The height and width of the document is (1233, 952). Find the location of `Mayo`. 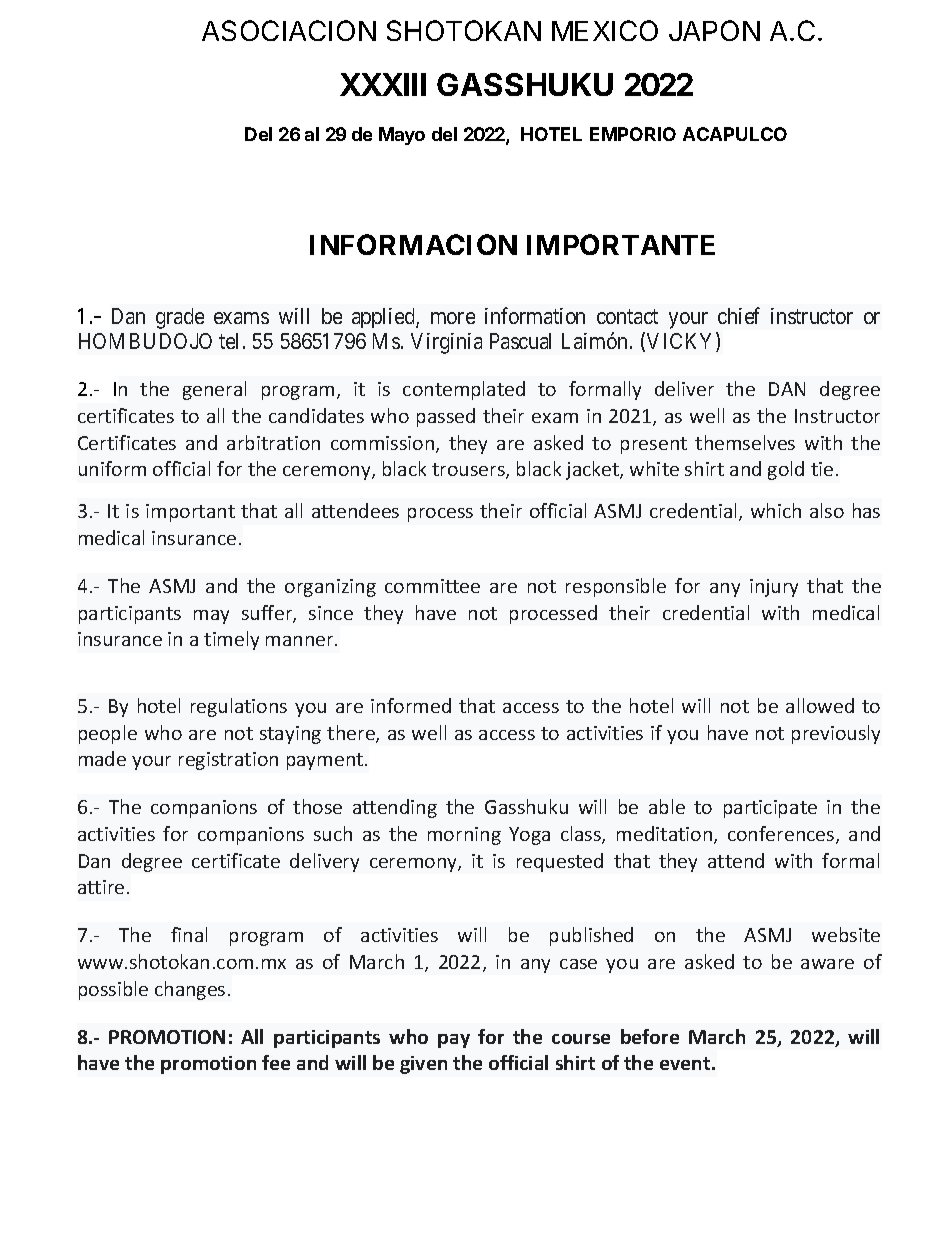

Mayo is located at coordinates (402, 136).
